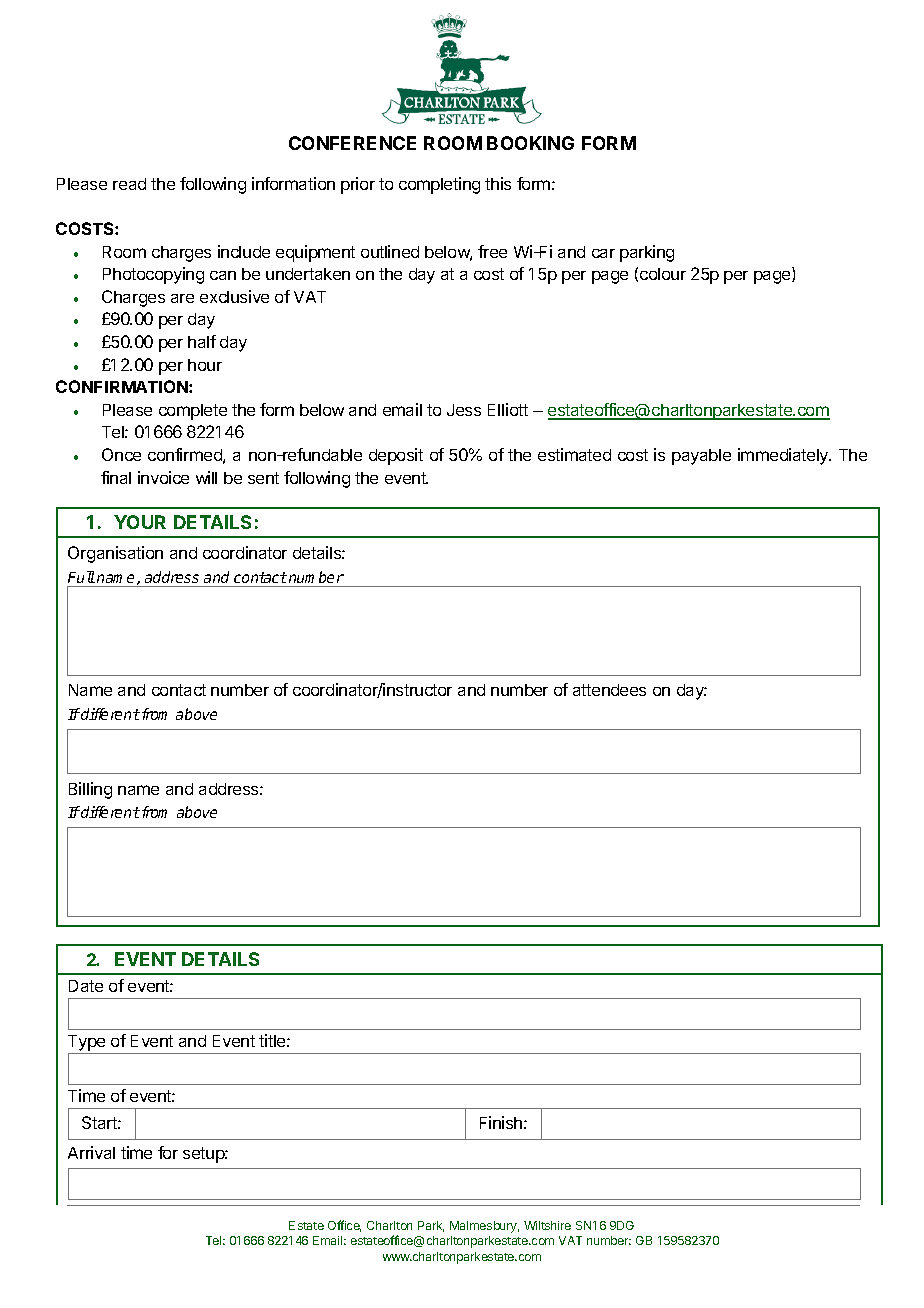 The image size is (924, 1308). Describe the element at coordinates (547, 1225) in the image. I see `Wiltshire` at that location.
